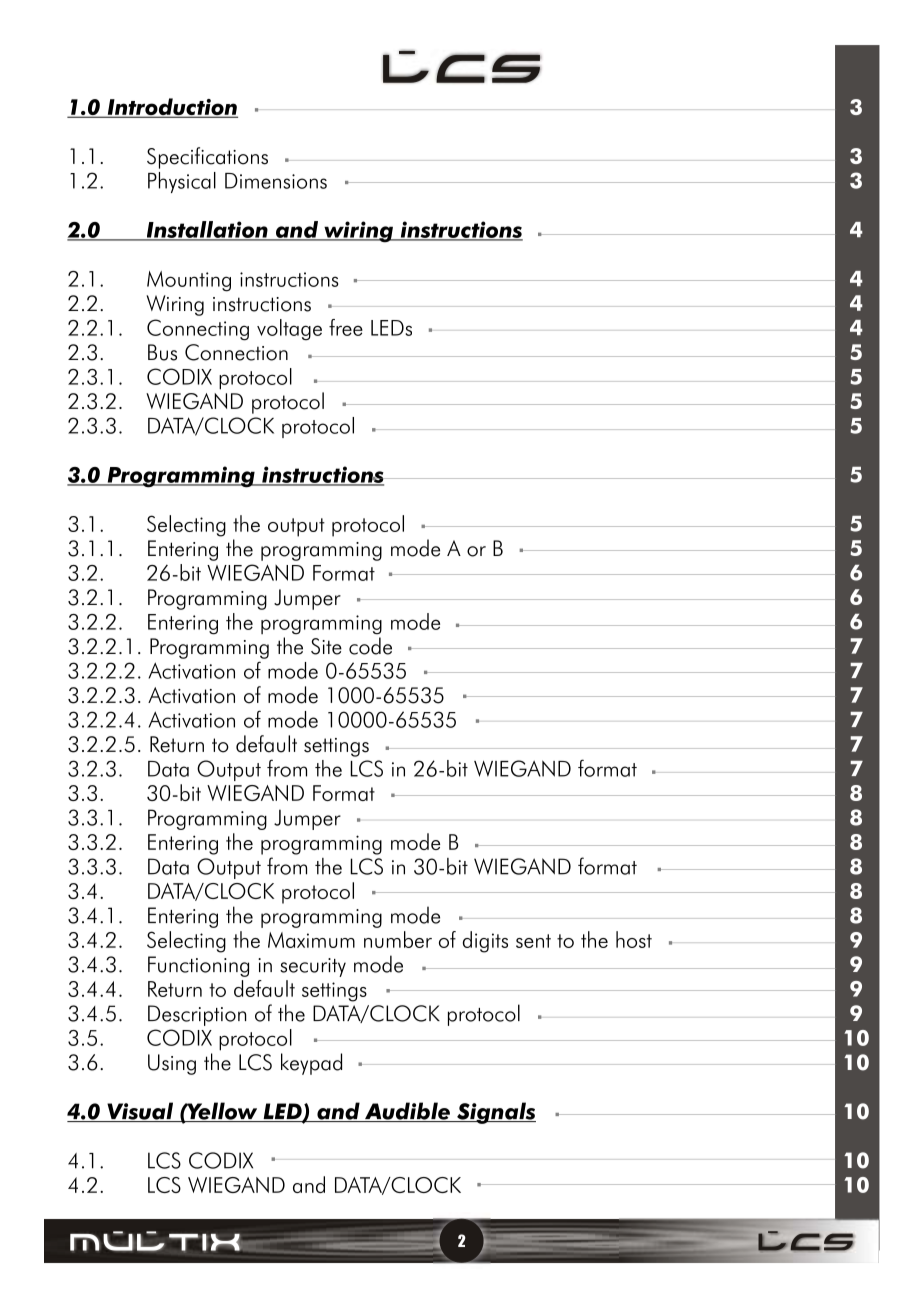 The image size is (924, 1308). I want to click on Maximum, so click(311, 940).
